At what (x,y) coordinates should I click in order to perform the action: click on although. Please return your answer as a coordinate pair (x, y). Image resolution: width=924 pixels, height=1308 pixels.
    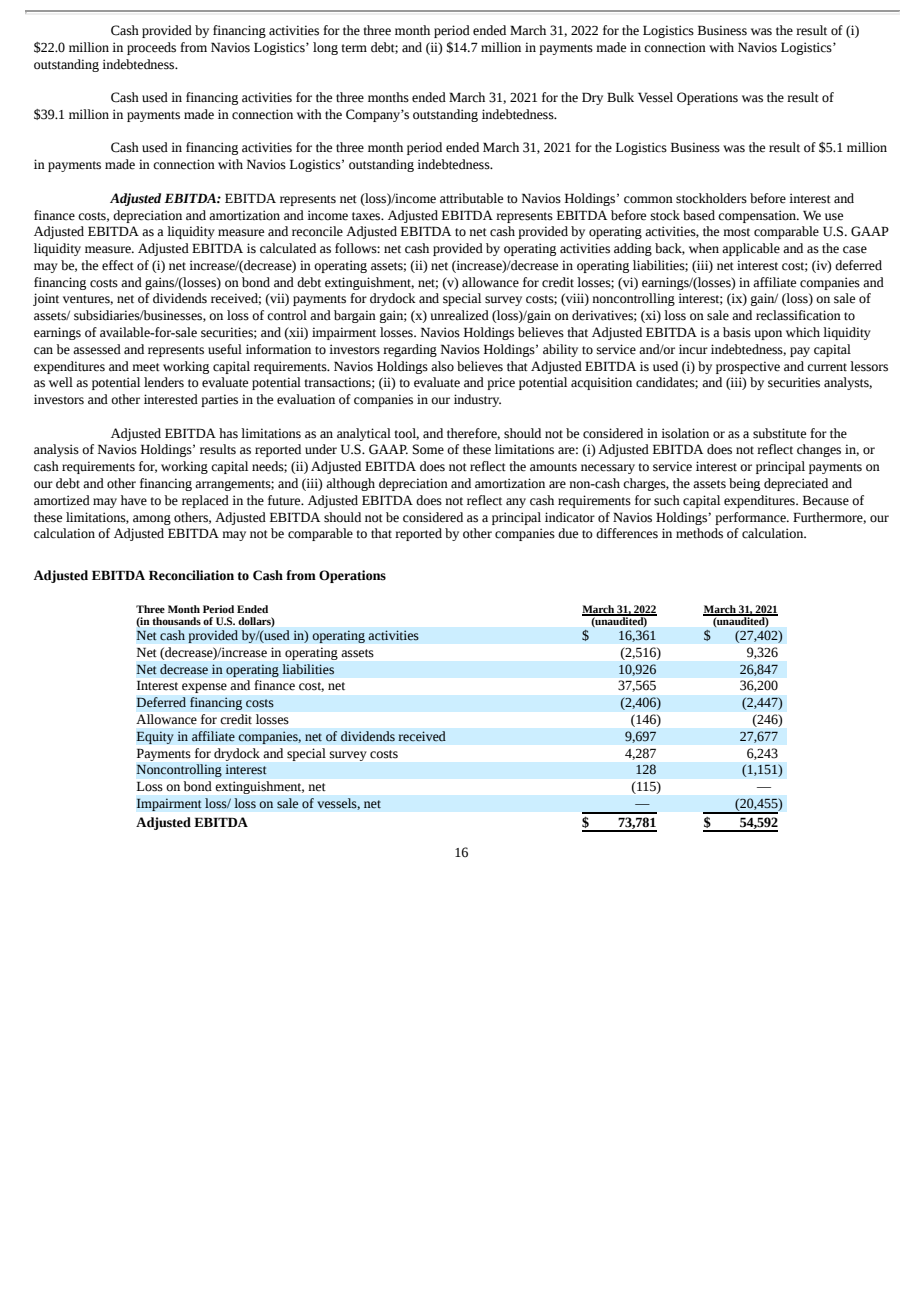
    Looking at the image, I should click on (350, 484).
